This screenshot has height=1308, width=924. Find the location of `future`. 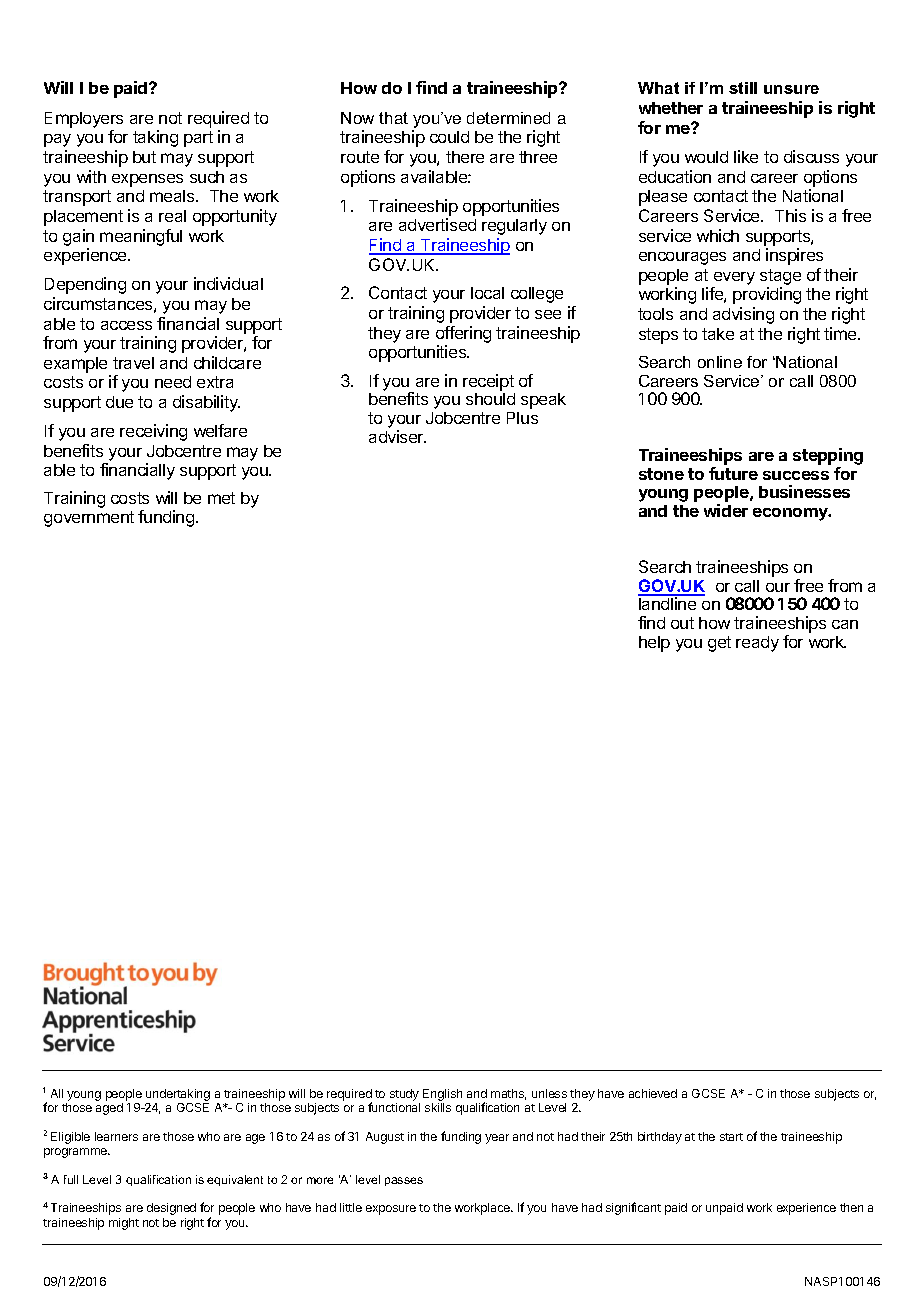

future is located at coordinates (733, 473).
